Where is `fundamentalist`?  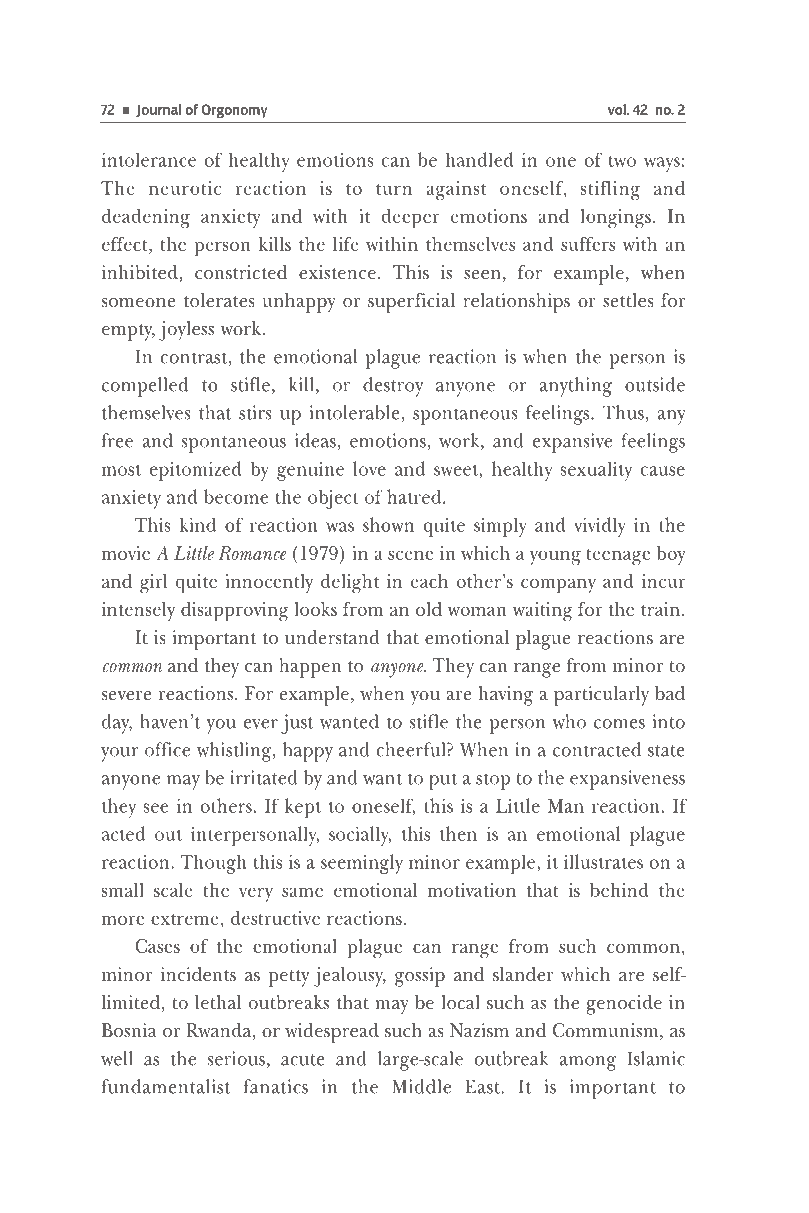
fundamentalist is located at coordinates (166, 1086).
